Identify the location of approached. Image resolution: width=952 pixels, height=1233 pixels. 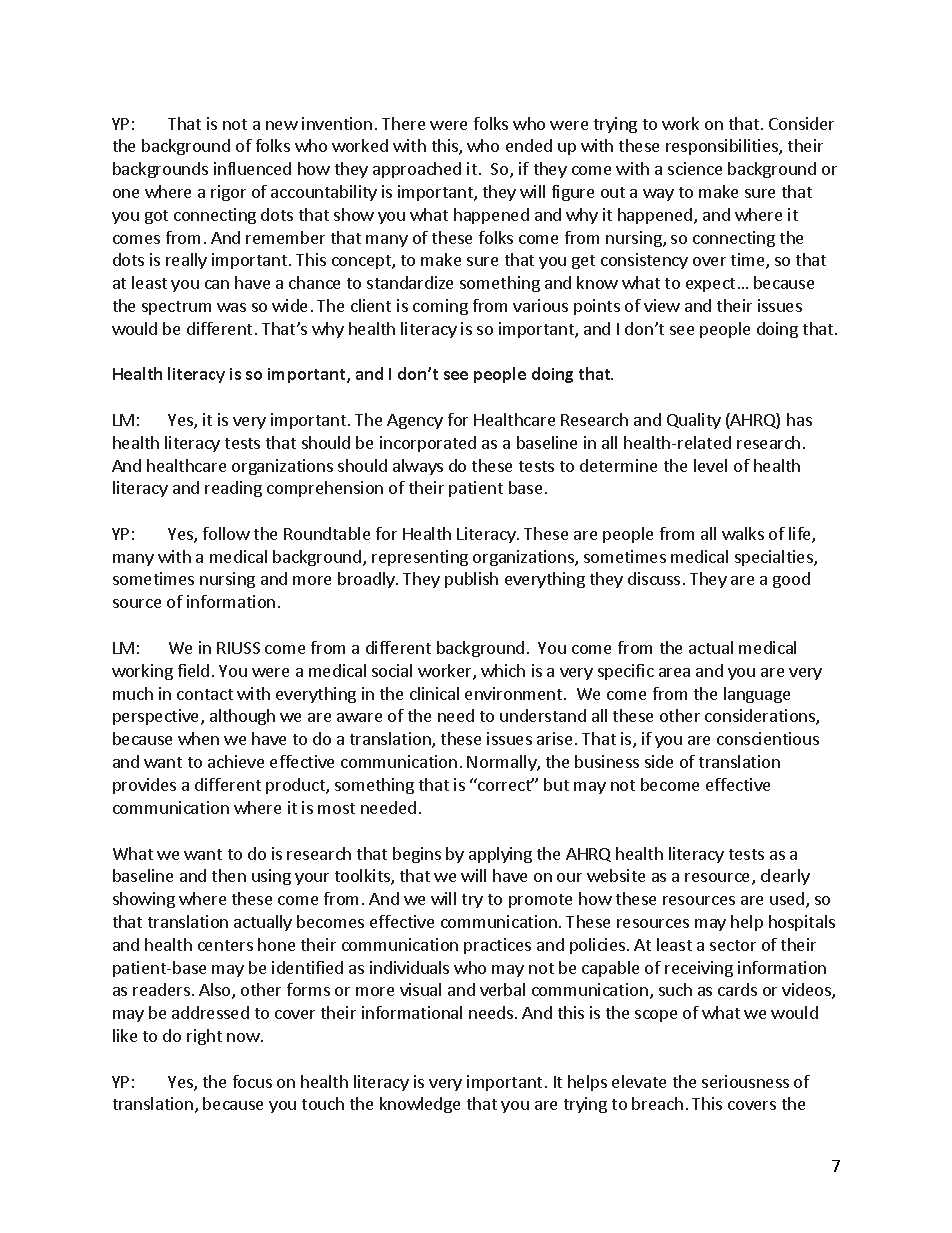
(417, 170).
